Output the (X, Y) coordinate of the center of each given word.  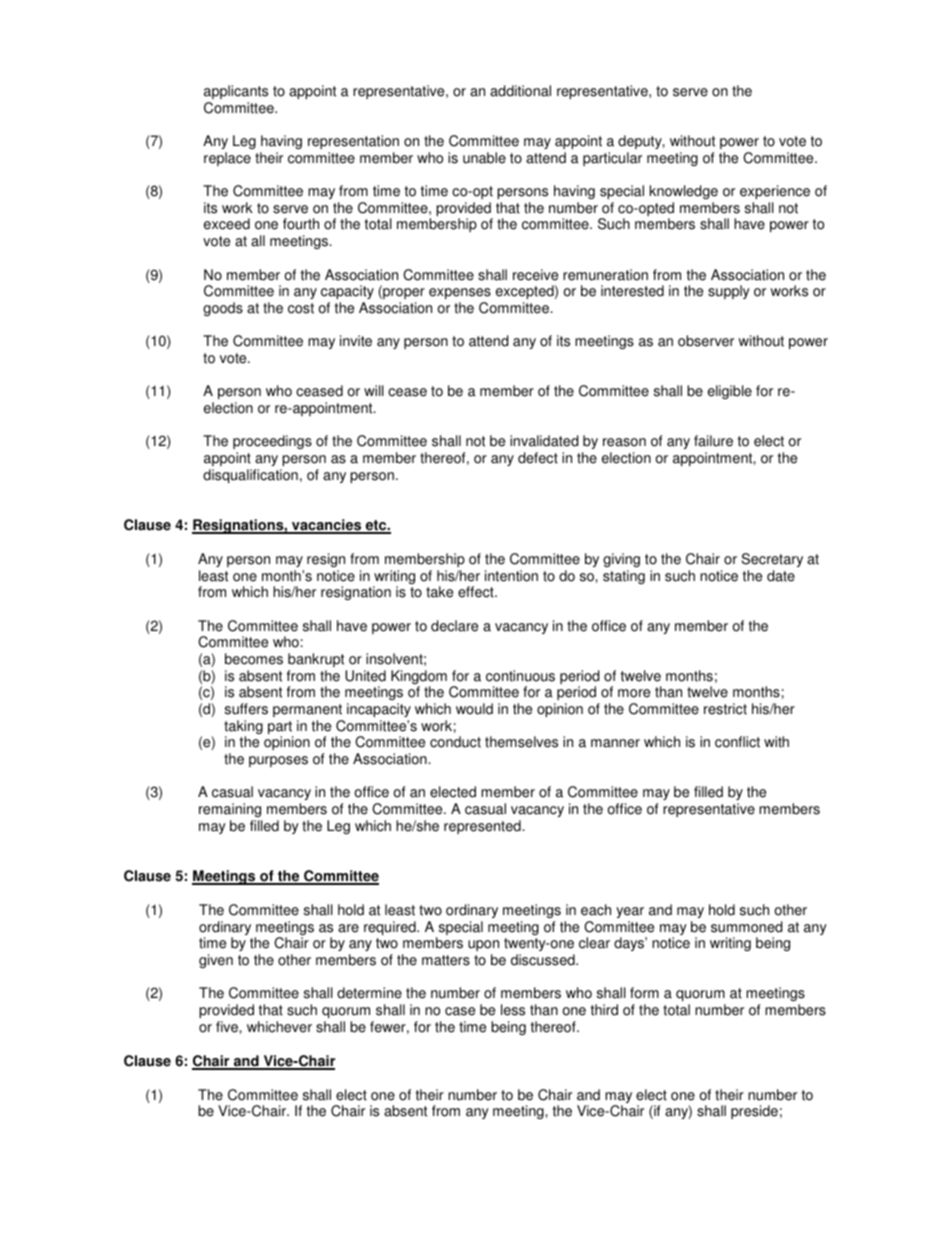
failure (713, 441)
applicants (236, 92)
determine (369, 993)
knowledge (684, 192)
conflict (737, 742)
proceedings (272, 444)
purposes (278, 761)
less (513, 1010)
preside (754, 1112)
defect (538, 458)
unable (484, 158)
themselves (521, 742)
